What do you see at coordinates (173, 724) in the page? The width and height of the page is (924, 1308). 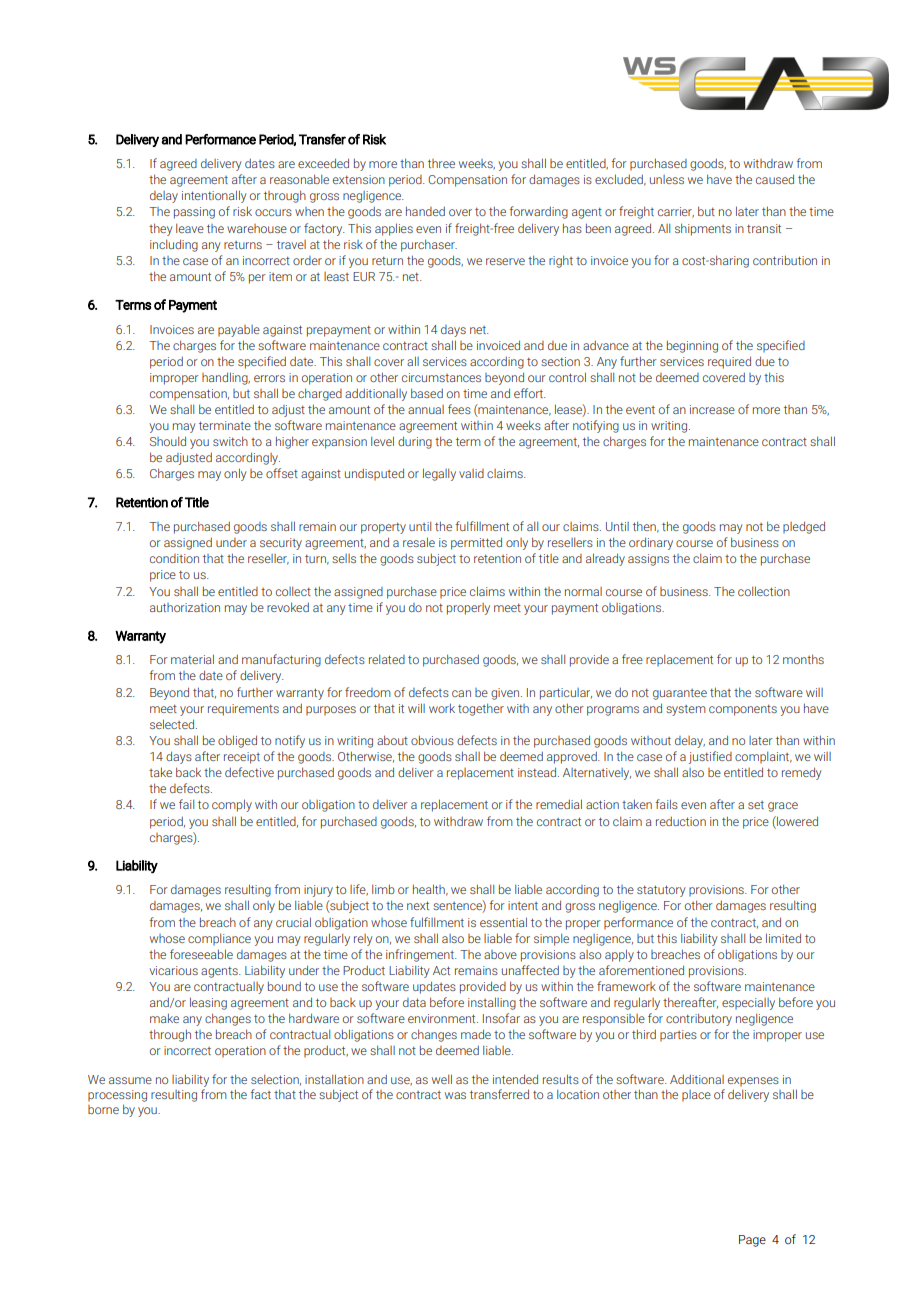 I see `selected` at bounding box center [173, 724].
